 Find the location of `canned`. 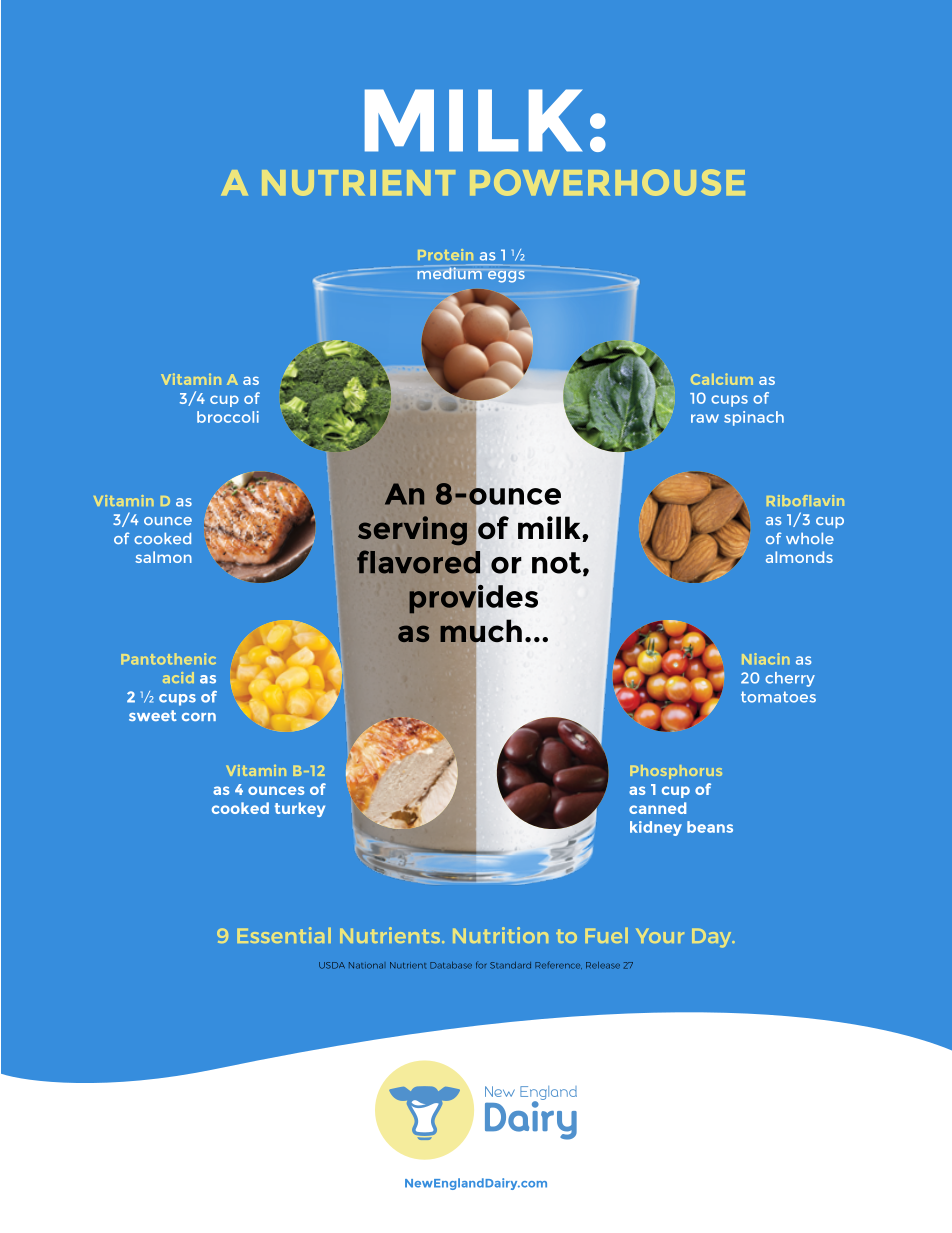

canned is located at coordinates (657, 808).
